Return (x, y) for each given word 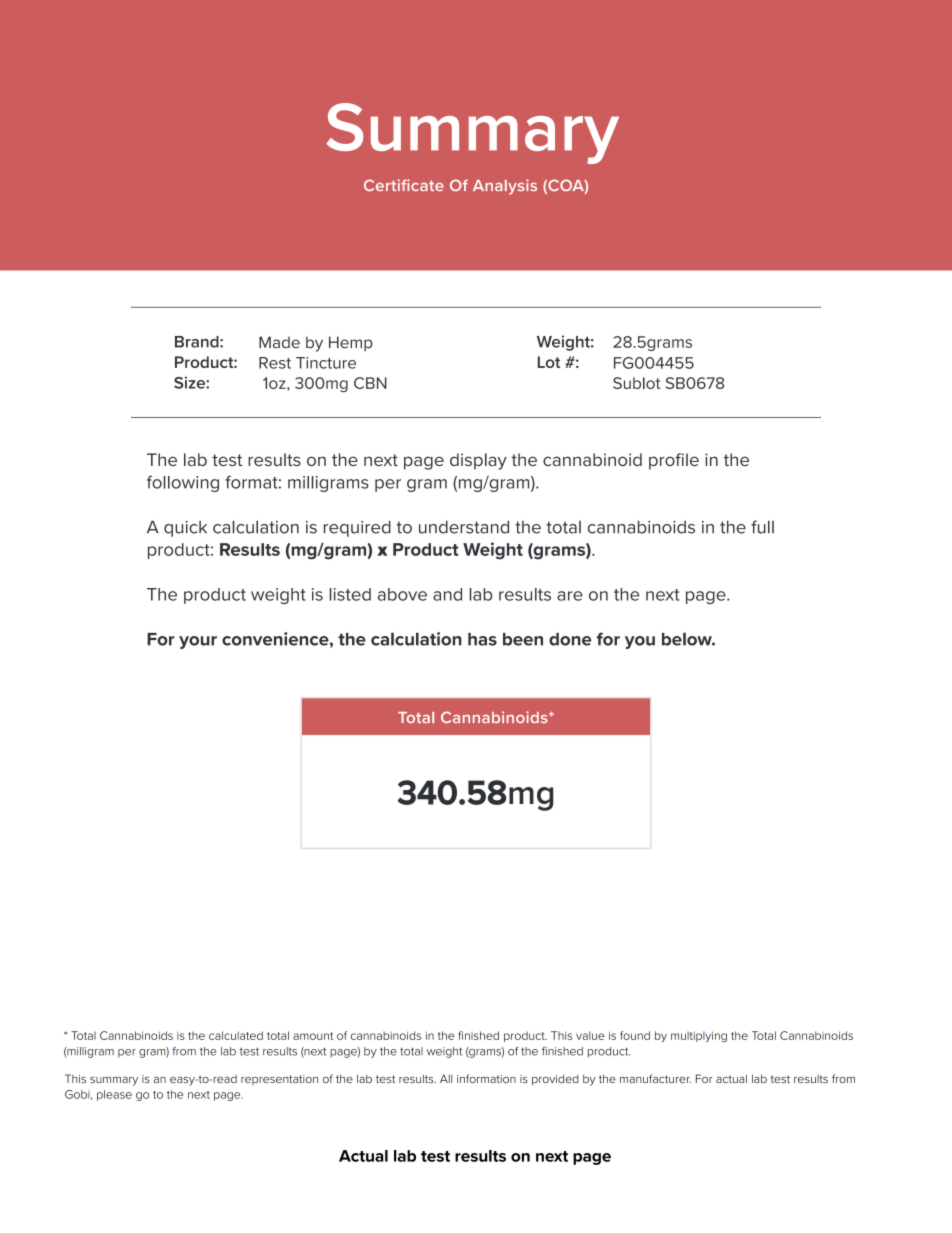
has (482, 639)
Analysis (505, 187)
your (198, 642)
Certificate (404, 185)
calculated (236, 1035)
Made (279, 342)
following (183, 483)
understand (464, 527)
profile (674, 461)
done (570, 639)
